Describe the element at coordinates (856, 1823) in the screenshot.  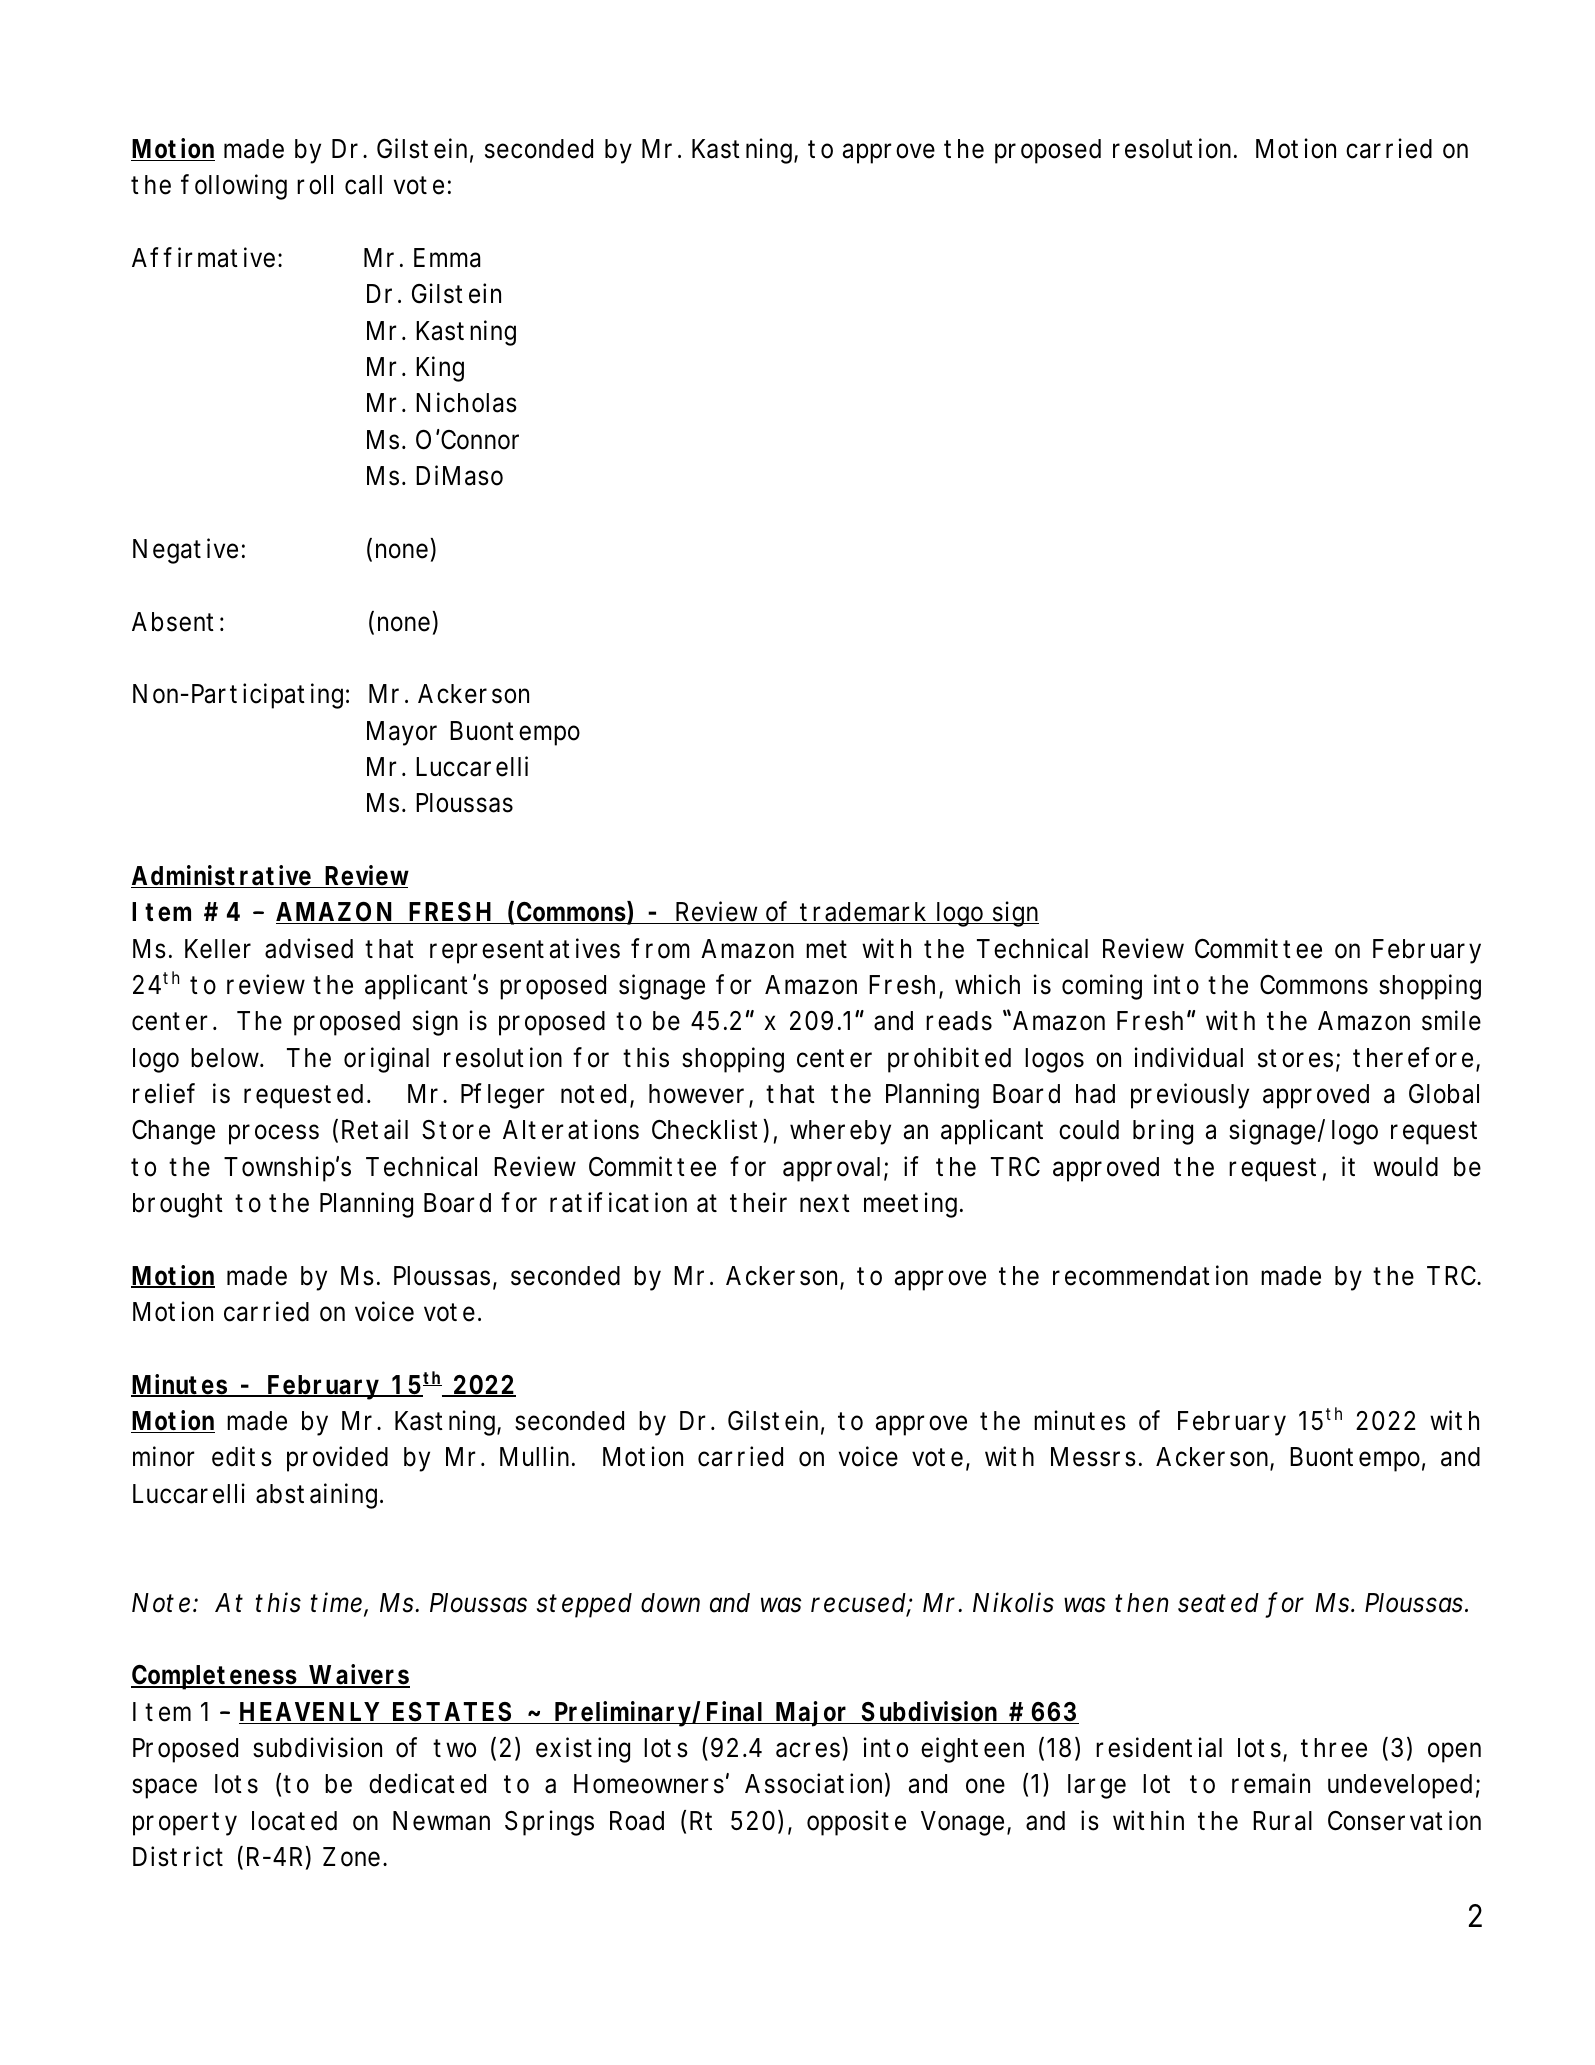
I see `opposite` at that location.
